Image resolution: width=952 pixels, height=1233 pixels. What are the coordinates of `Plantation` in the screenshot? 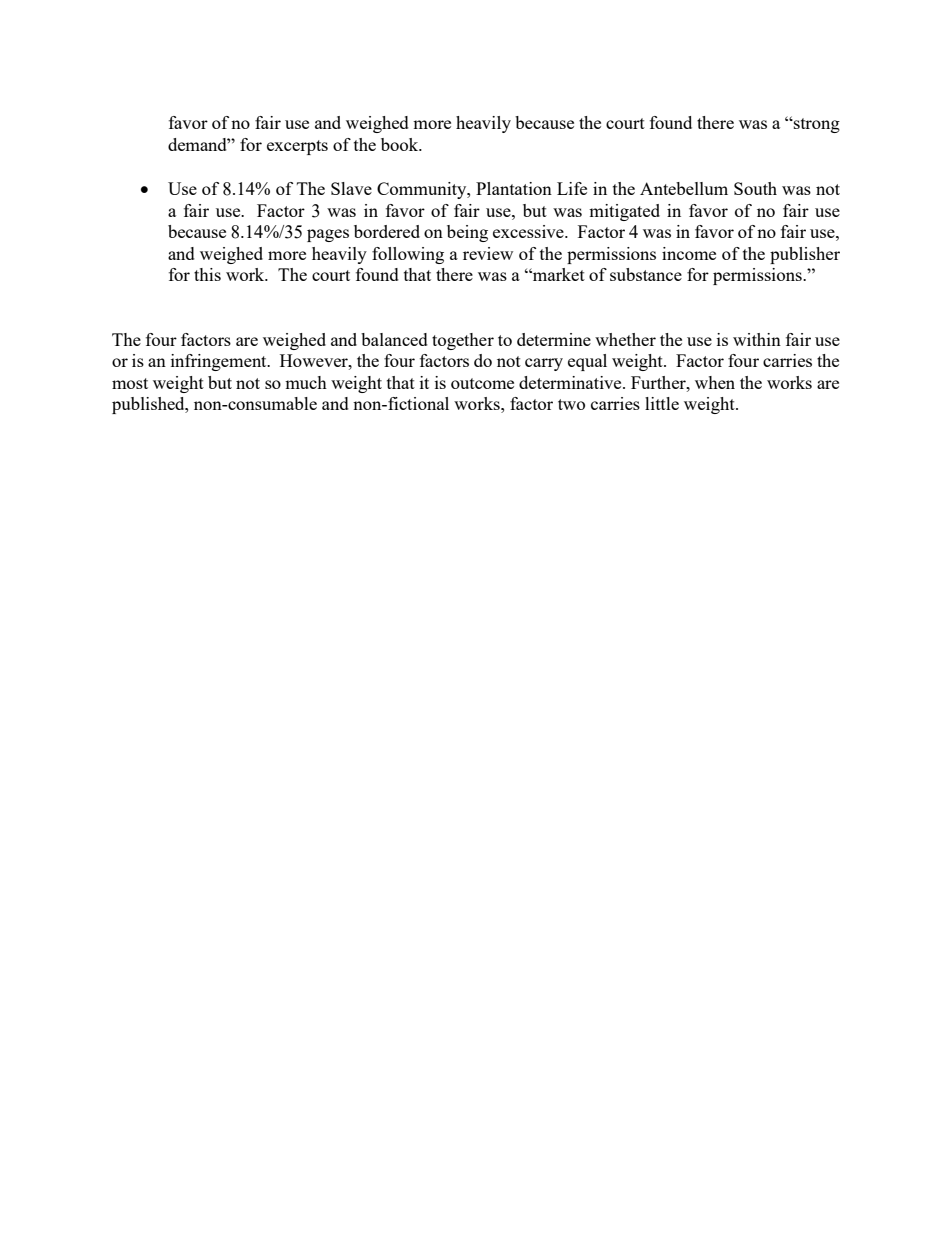 It's located at (514, 188).
